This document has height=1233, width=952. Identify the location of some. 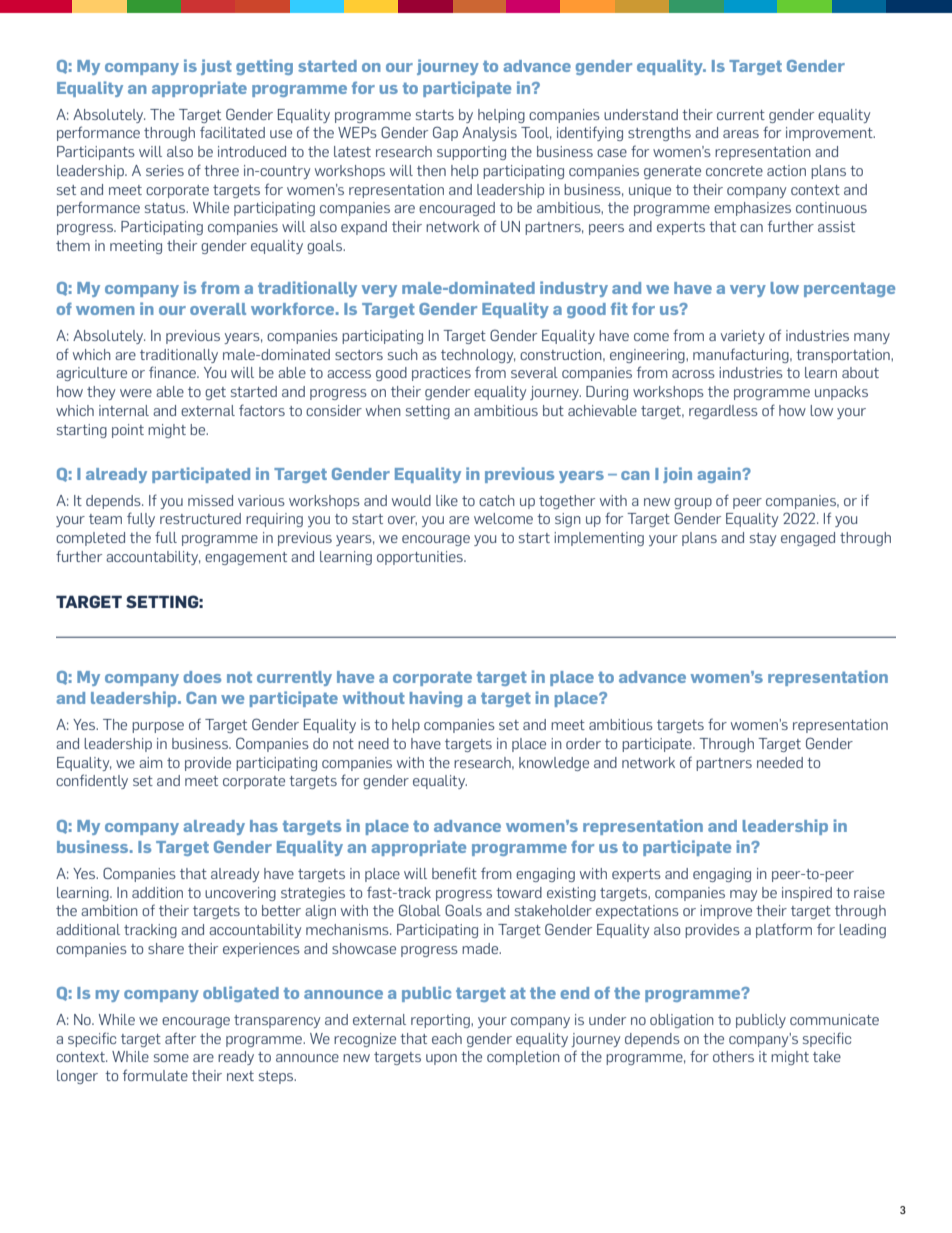
(171, 1058).
